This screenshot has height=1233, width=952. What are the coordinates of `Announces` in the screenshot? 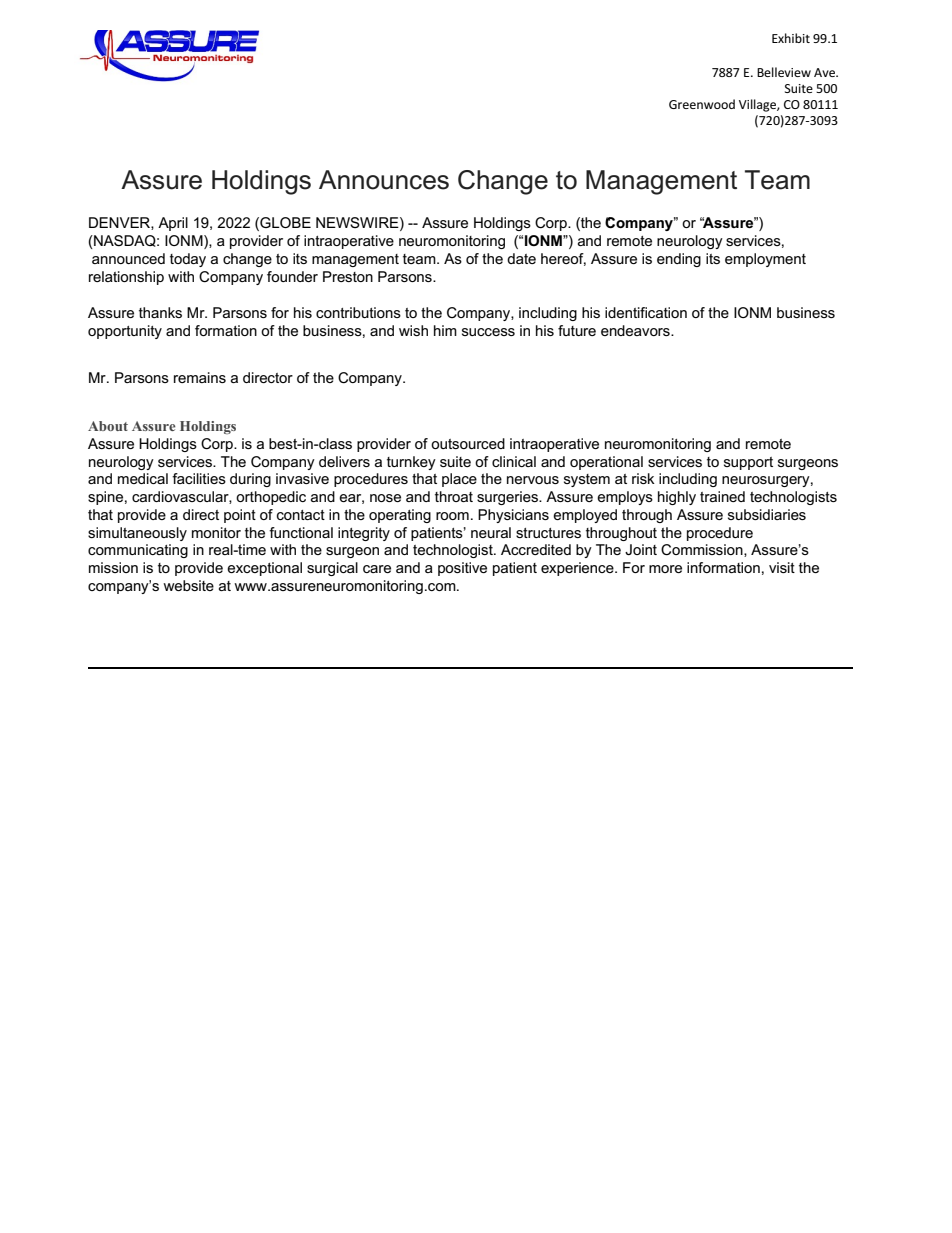 It's located at (384, 180).
